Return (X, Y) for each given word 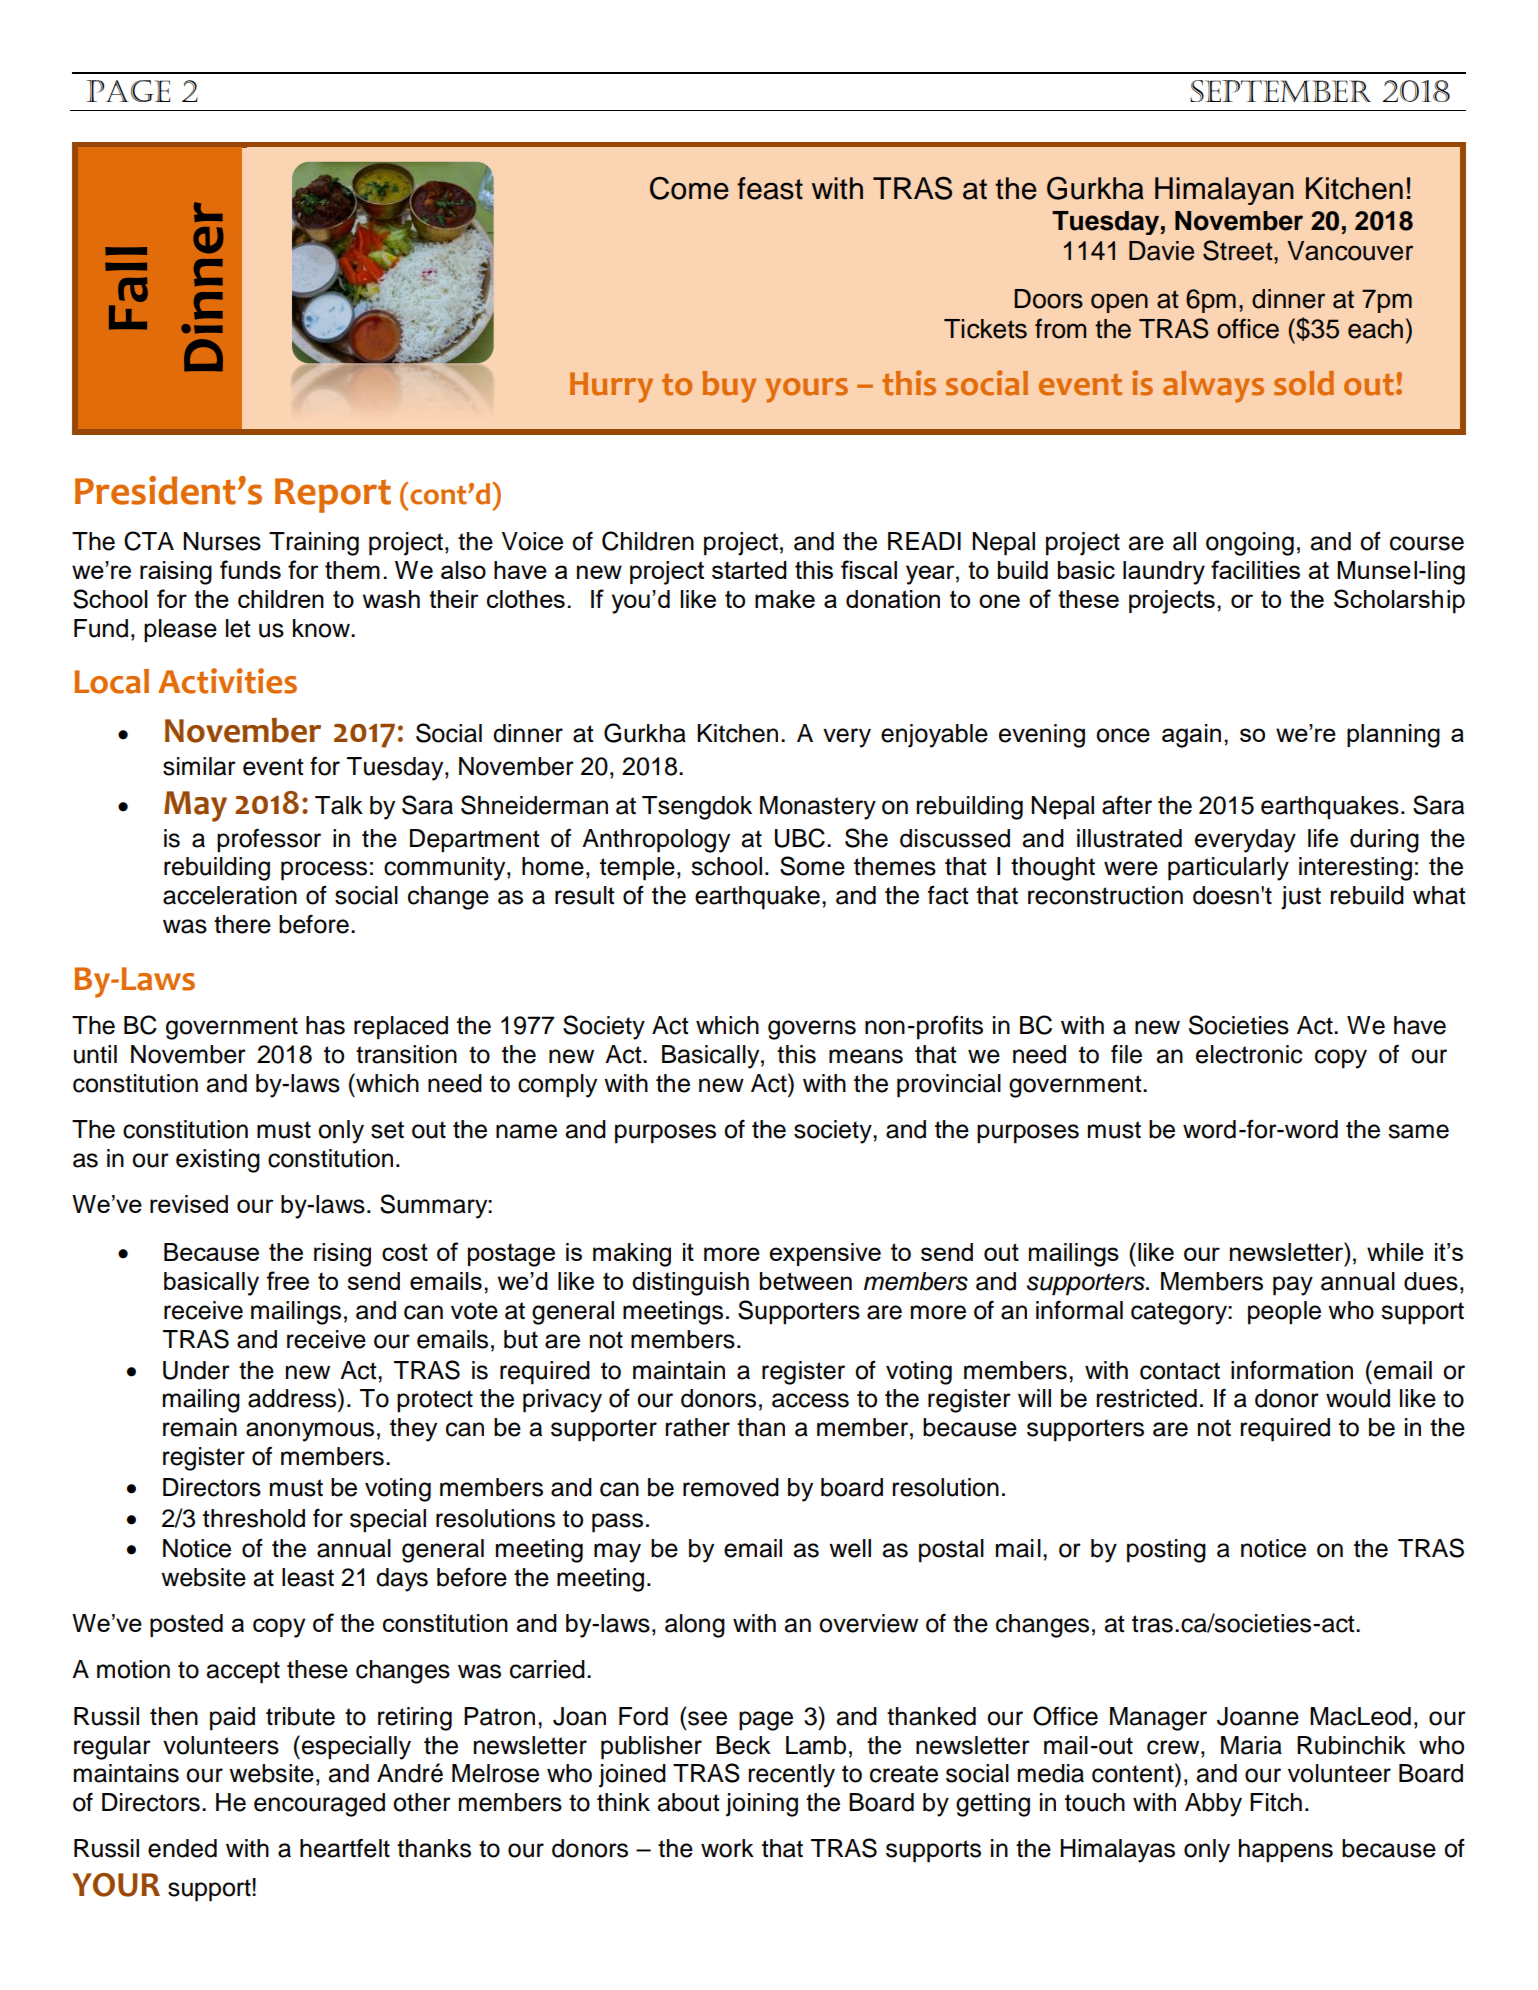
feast (770, 188)
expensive (825, 1254)
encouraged (319, 1805)
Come (689, 188)
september (1280, 91)
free (287, 1280)
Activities (227, 681)
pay (1293, 1286)
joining (762, 1805)
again (1191, 736)
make (785, 599)
